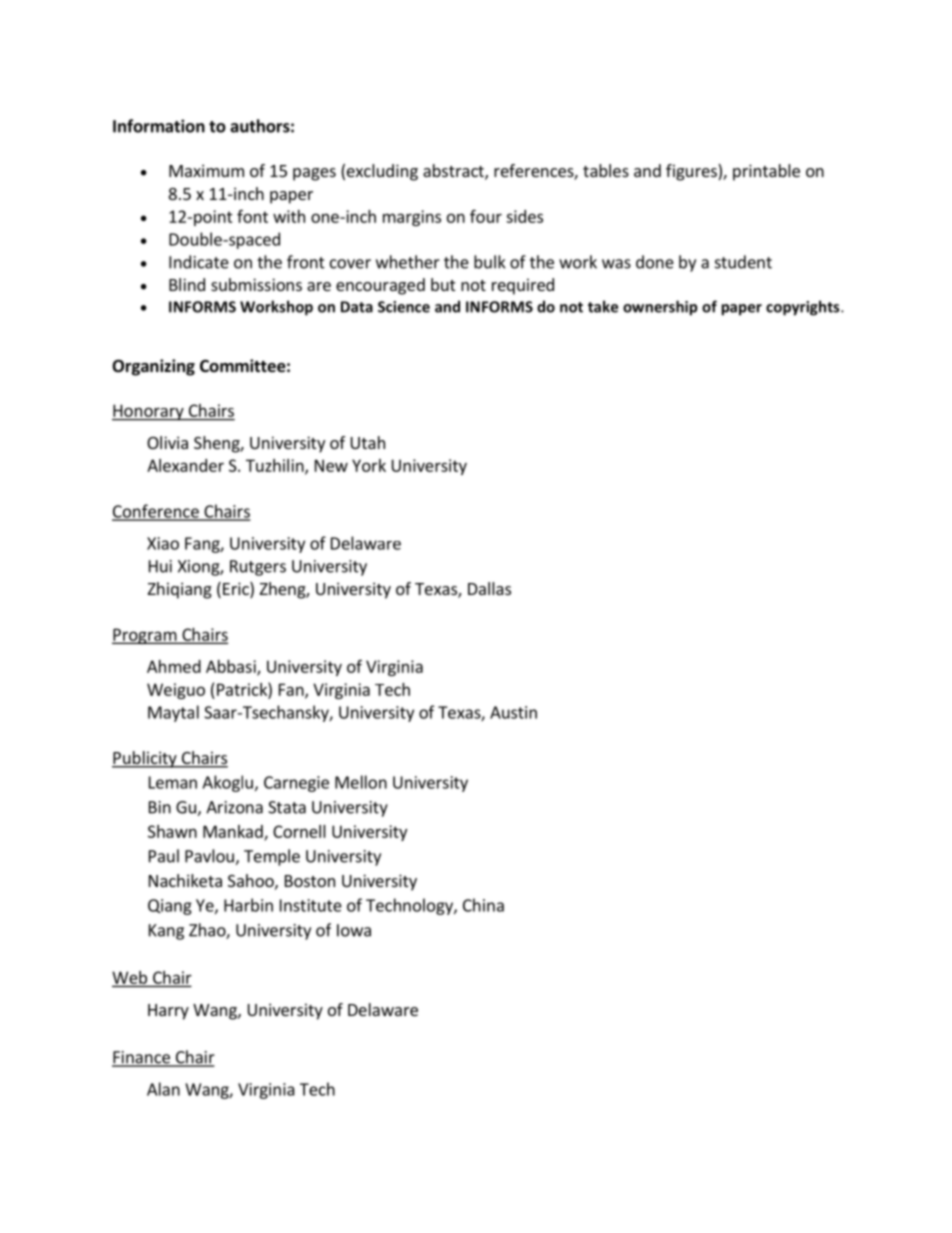  I want to click on China, so click(483, 905).
